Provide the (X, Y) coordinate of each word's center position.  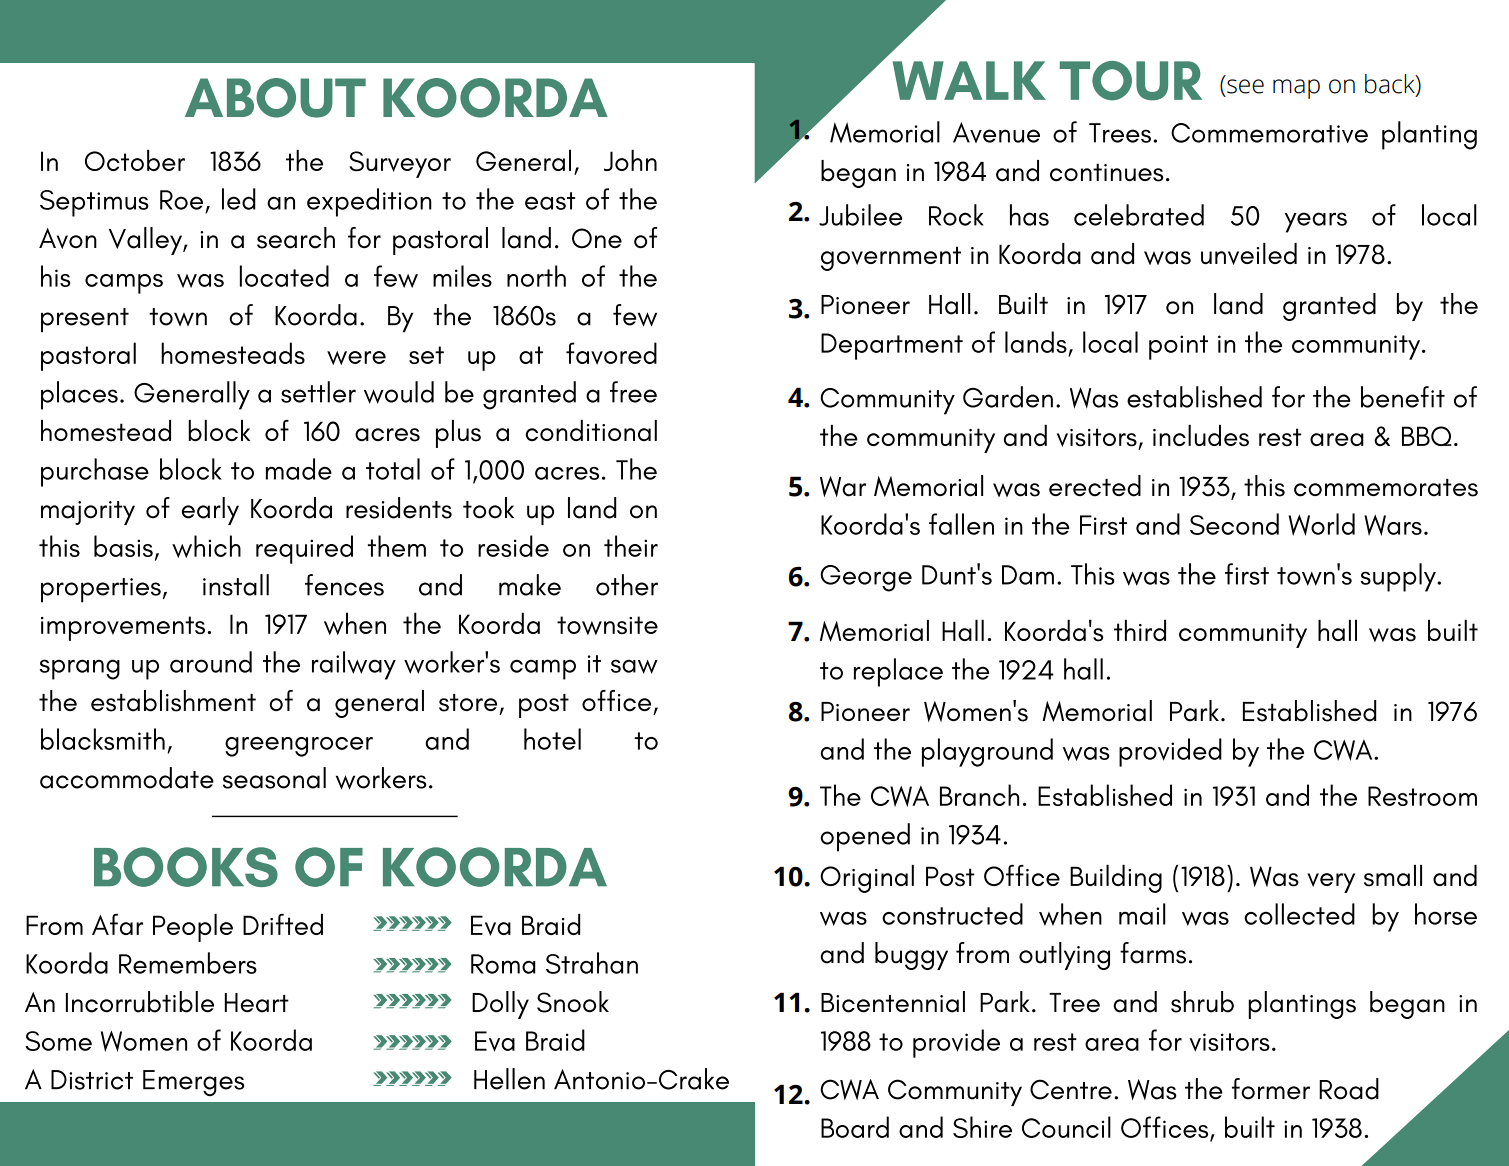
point (1178, 347)
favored (611, 353)
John (630, 160)
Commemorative (1269, 133)
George (866, 578)
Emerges (193, 1083)
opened (865, 837)
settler (318, 392)
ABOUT (275, 98)
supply (1399, 577)
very (1331, 883)
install (236, 585)
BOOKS (186, 867)
